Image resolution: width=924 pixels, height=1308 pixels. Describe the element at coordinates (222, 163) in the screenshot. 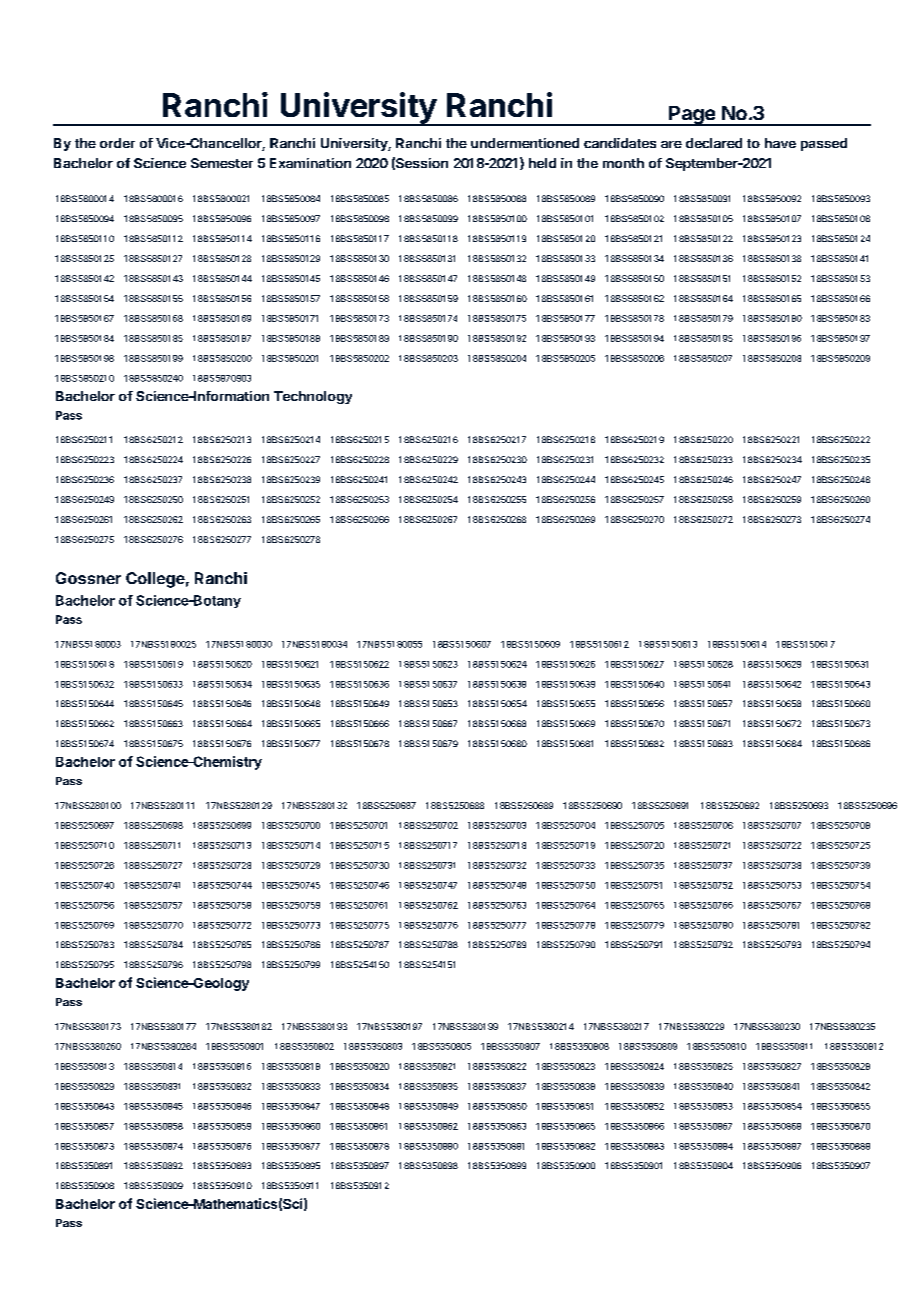

I see `Semester` at that location.
